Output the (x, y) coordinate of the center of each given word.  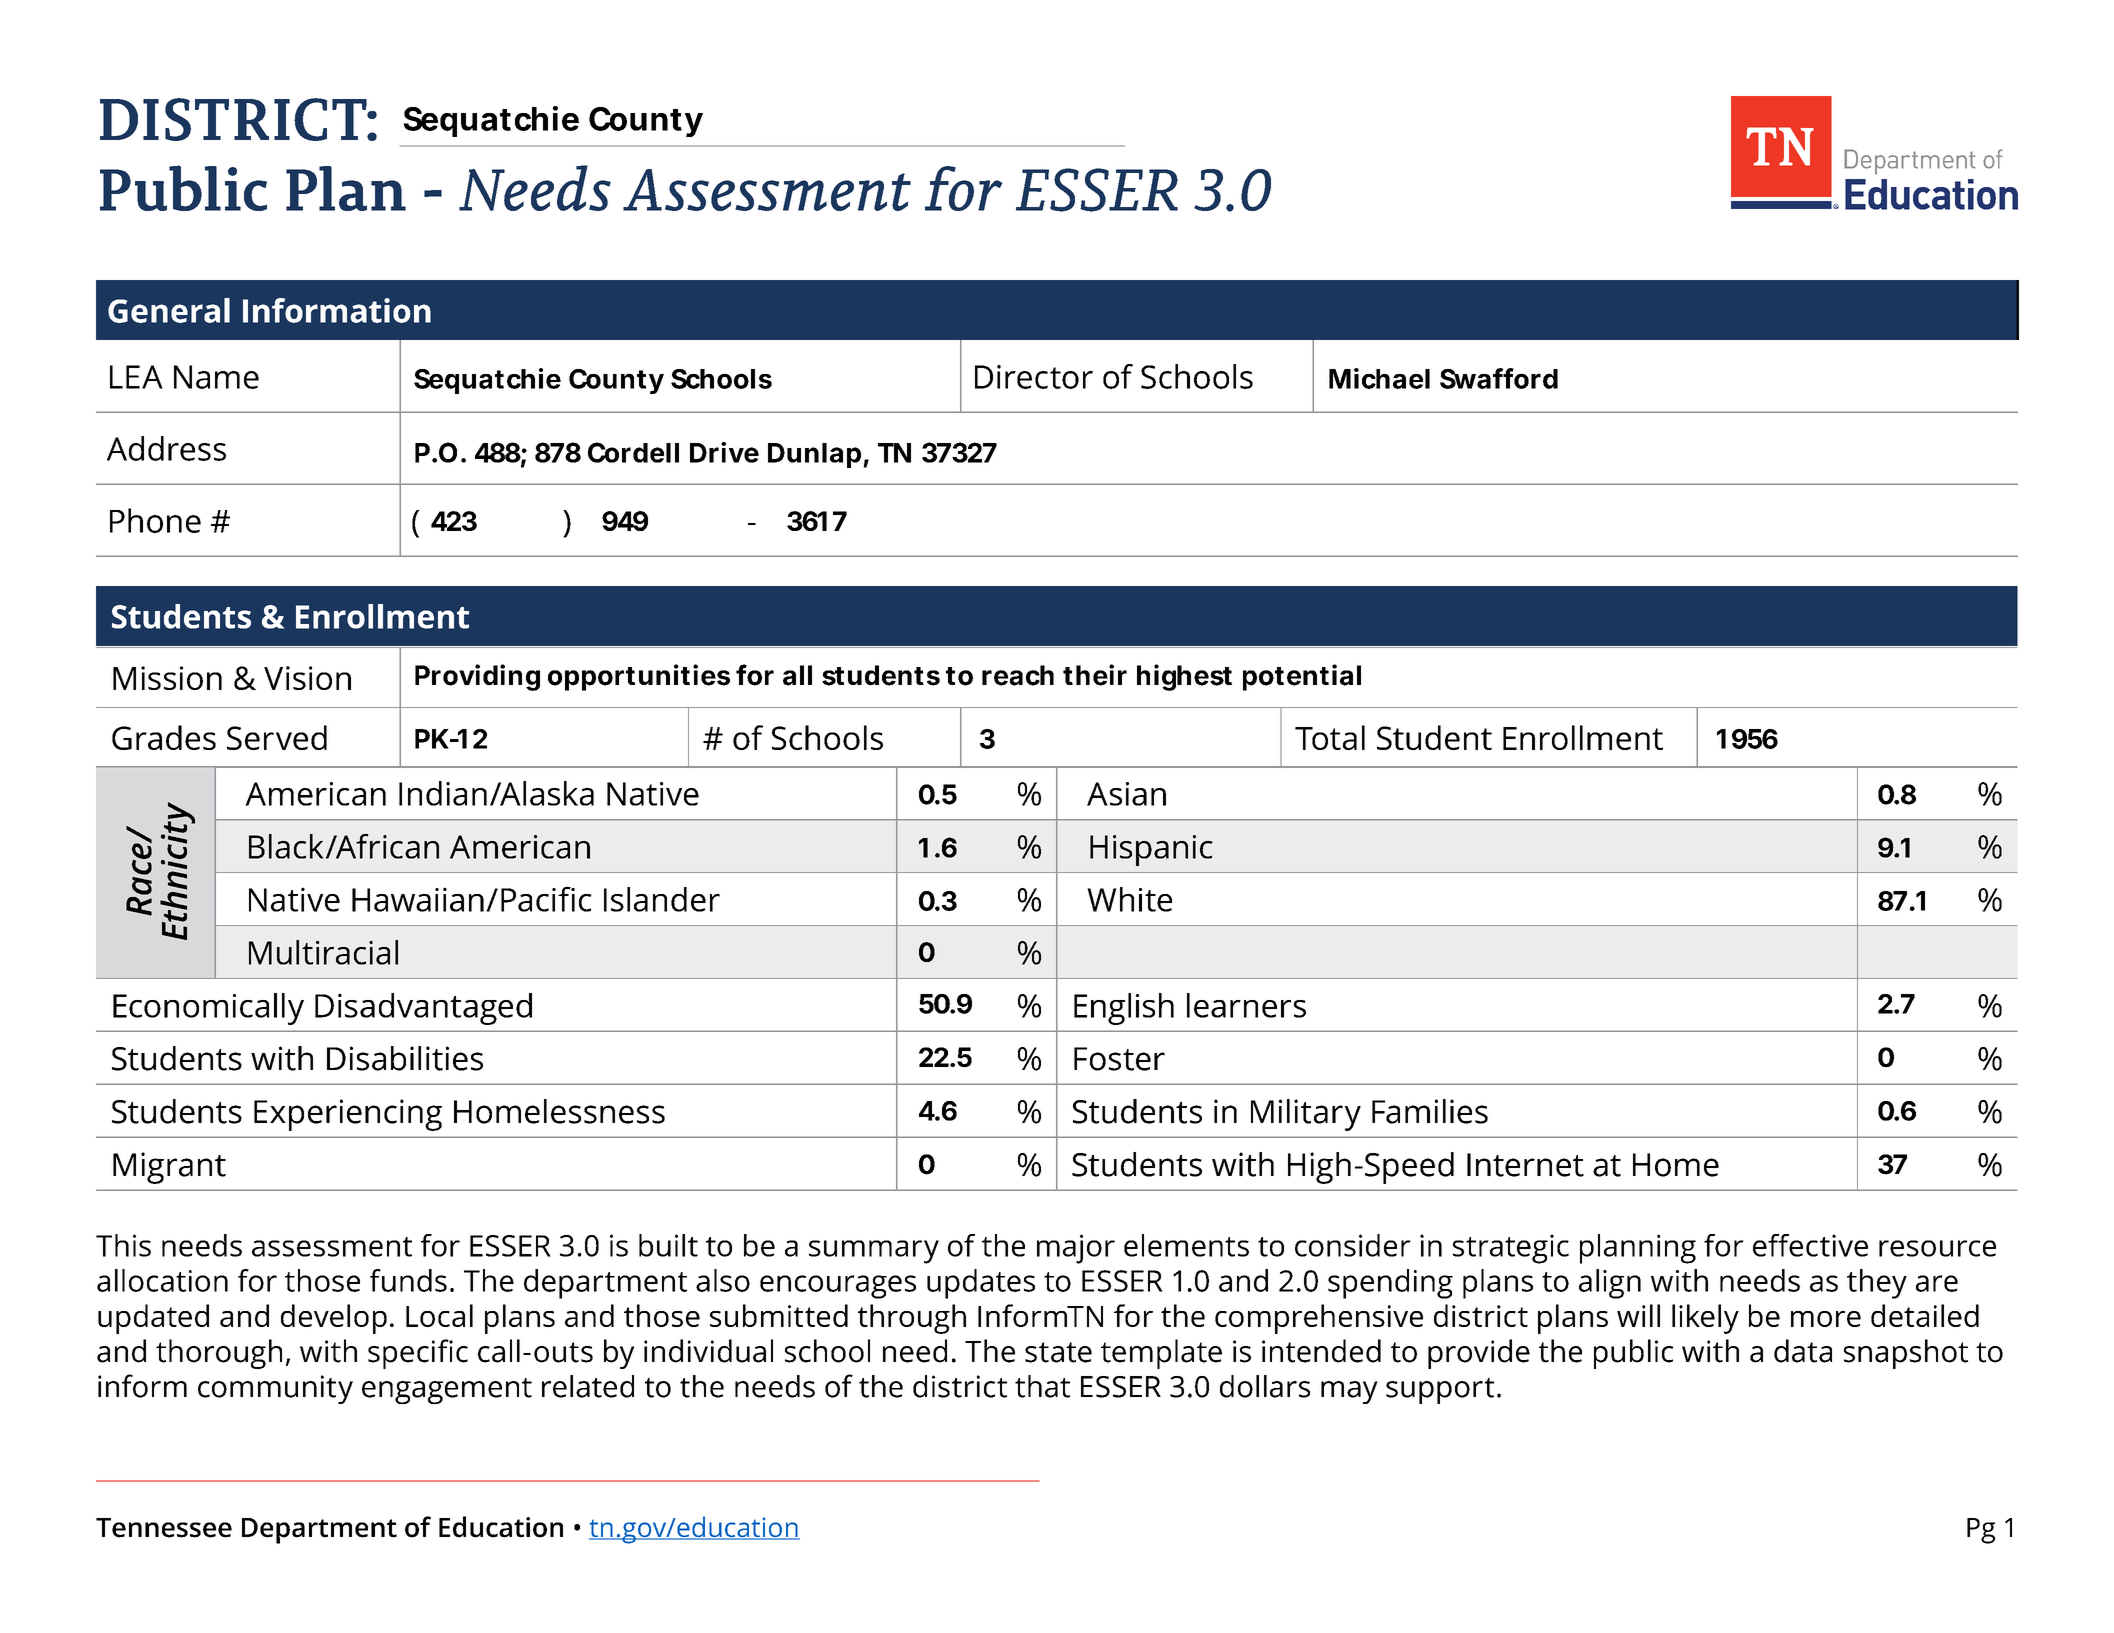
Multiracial (323, 952)
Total (1330, 737)
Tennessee (164, 1528)
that (1042, 1386)
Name (216, 377)
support (1440, 1391)
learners (1246, 1005)
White (1129, 899)
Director (1034, 377)
